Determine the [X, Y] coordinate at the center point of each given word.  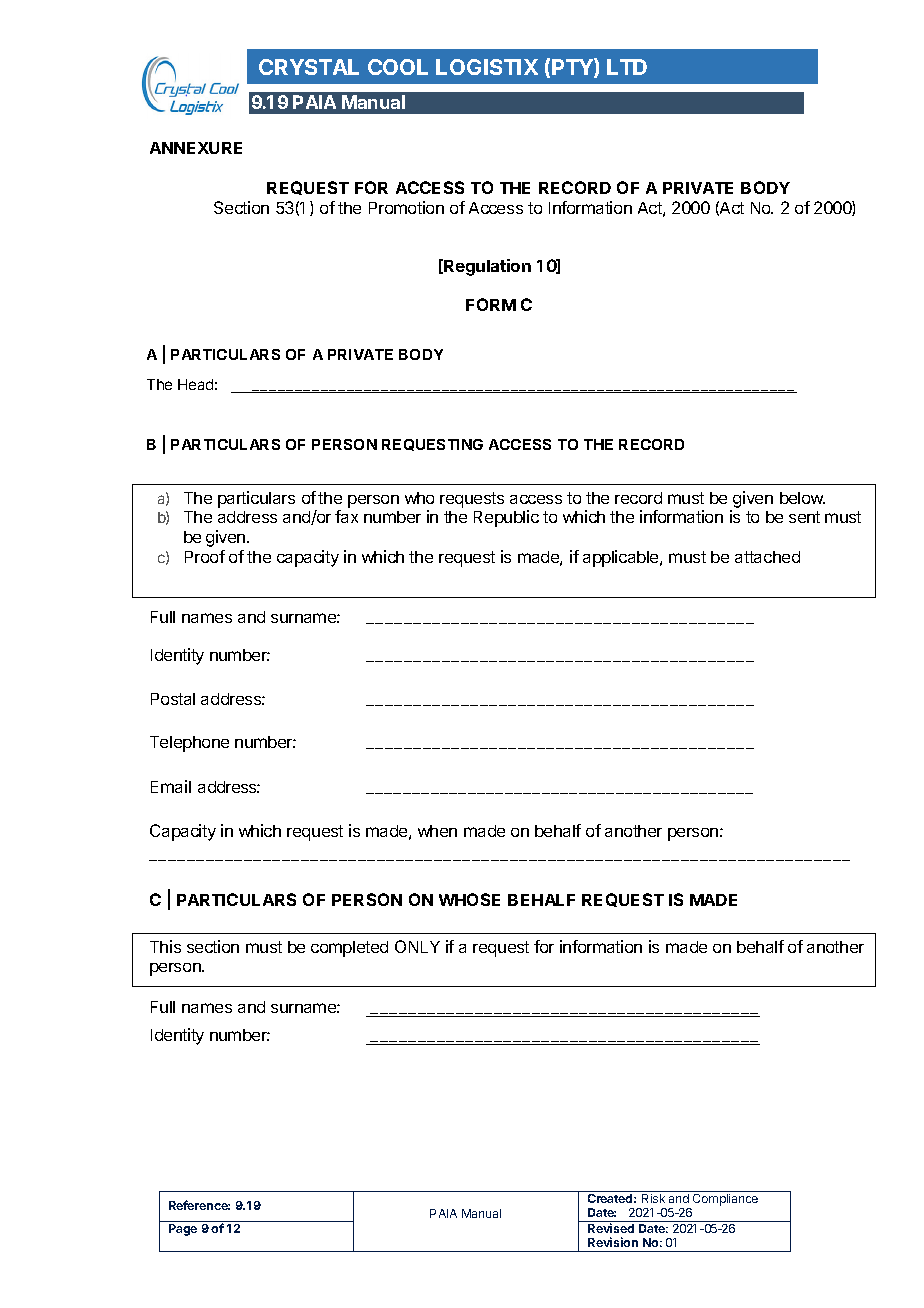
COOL [398, 67]
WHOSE [469, 899]
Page [183, 1230]
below [802, 498]
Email [171, 786]
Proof [205, 556]
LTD [627, 67]
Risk [653, 1198]
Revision [613, 1242]
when [437, 831]
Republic [506, 518]
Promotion [406, 207]
